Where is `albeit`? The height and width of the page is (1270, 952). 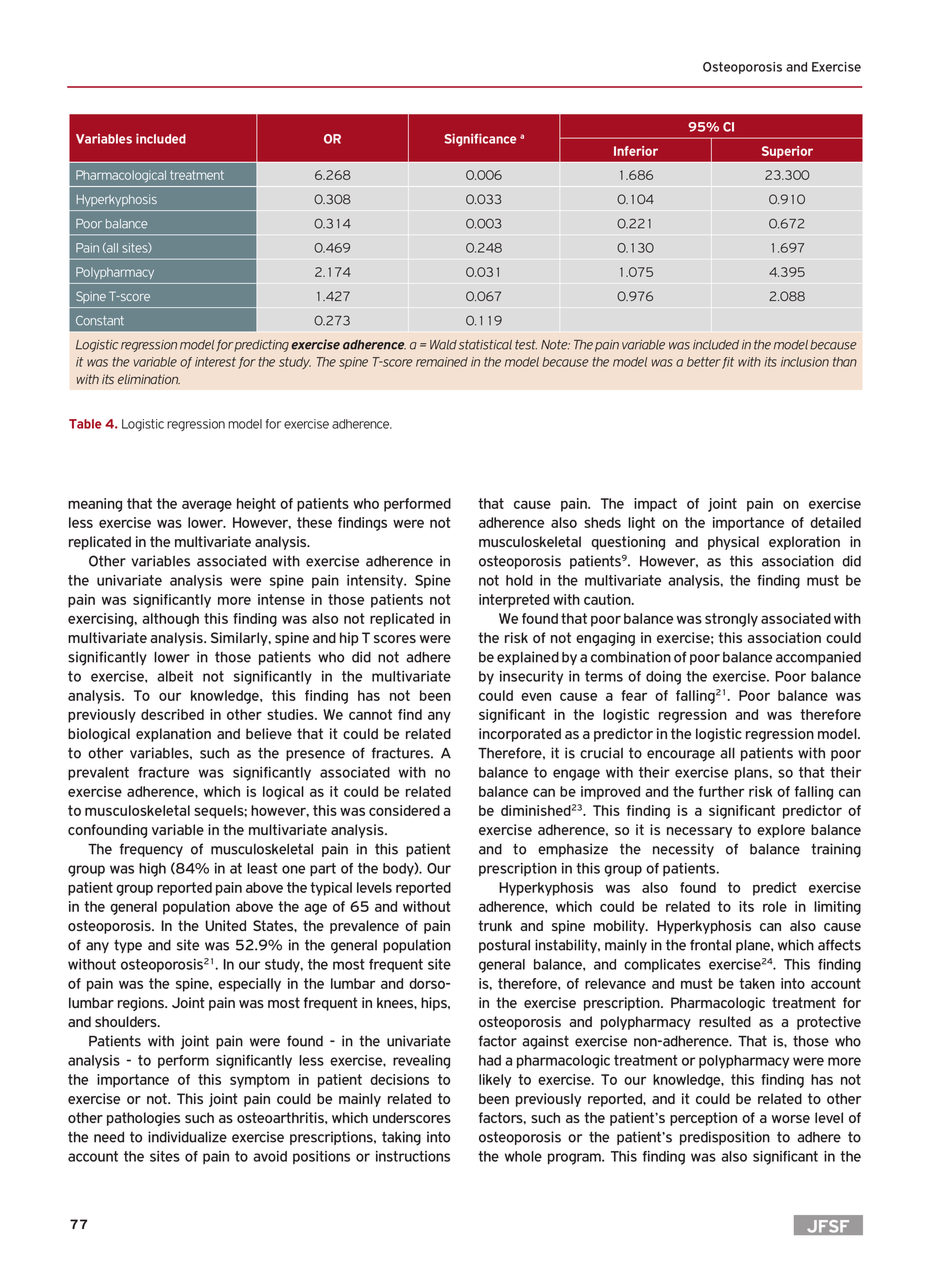 albeit is located at coordinates (175, 676).
